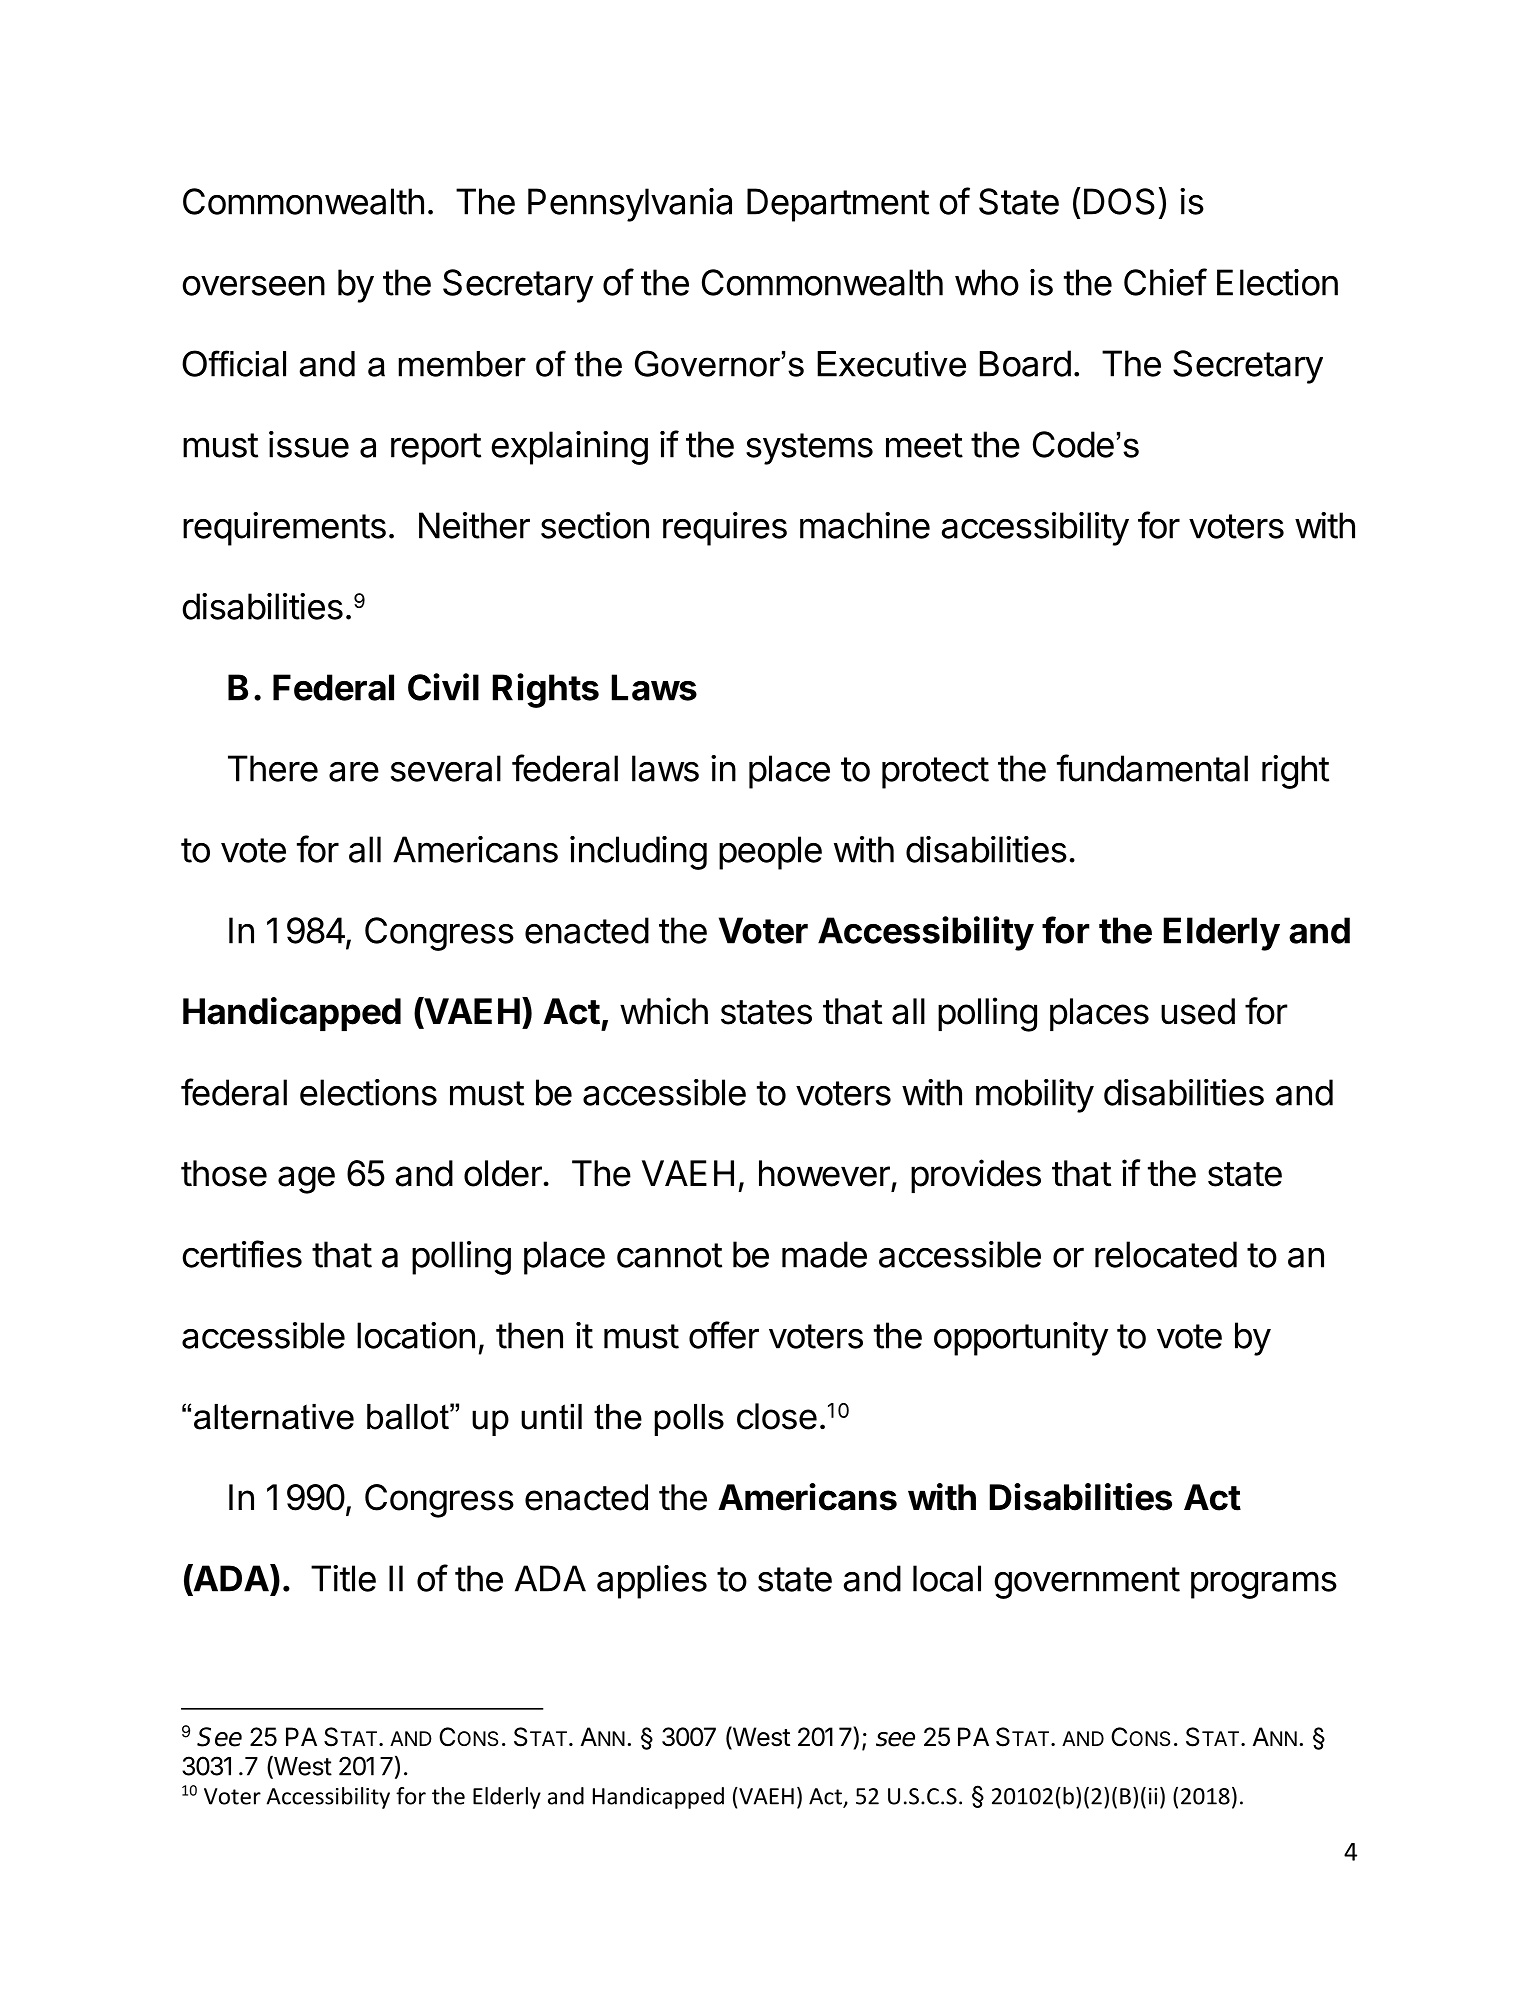 Image resolution: width=1539 pixels, height=1992 pixels. What do you see at coordinates (1119, 201) in the page?
I see `DOS` at bounding box center [1119, 201].
